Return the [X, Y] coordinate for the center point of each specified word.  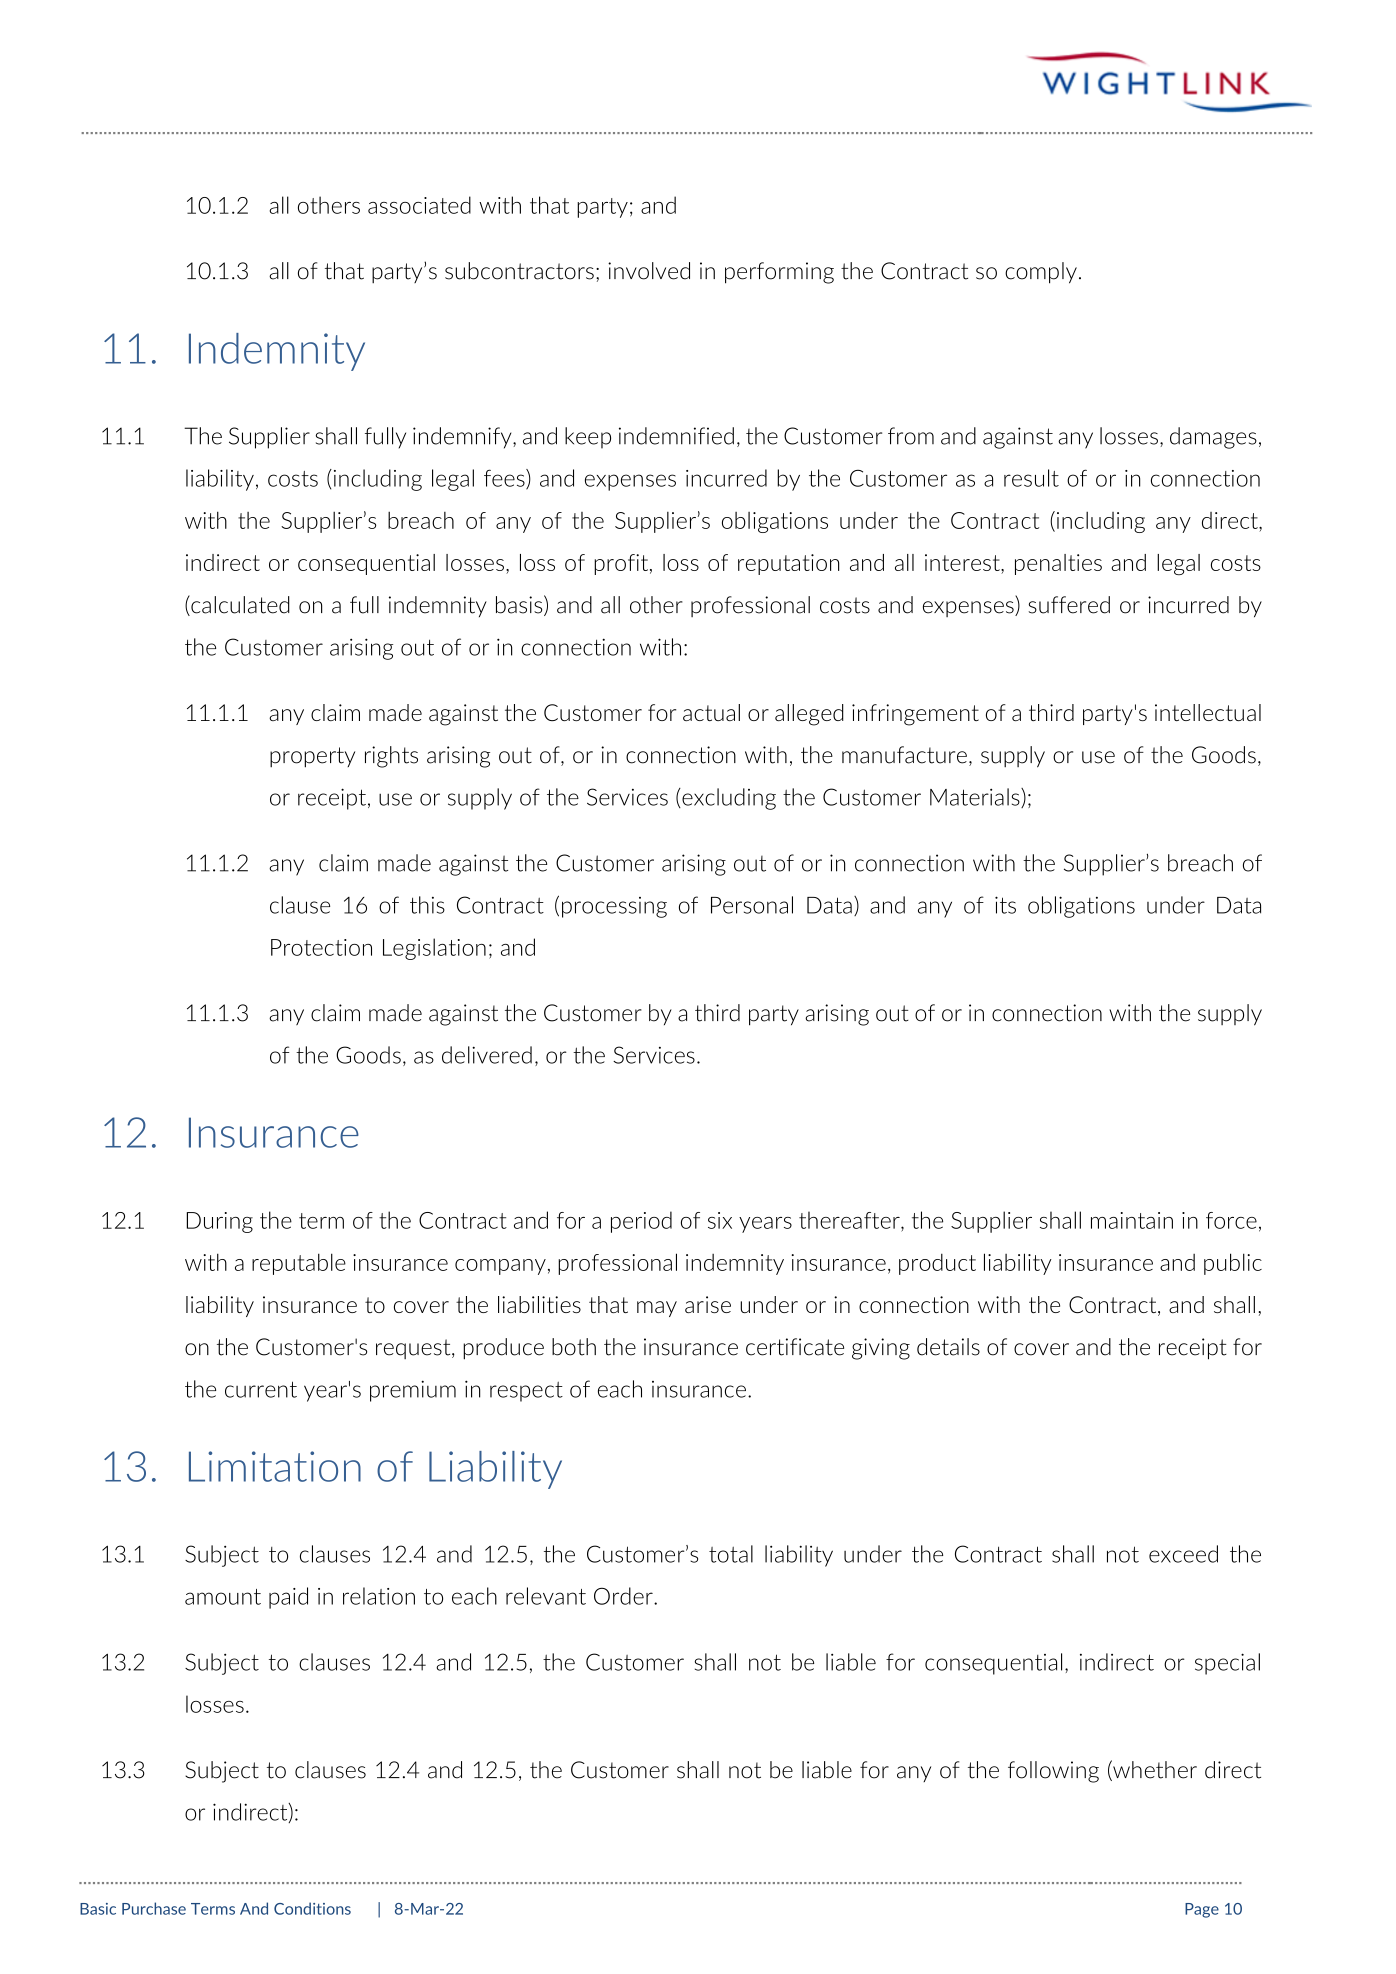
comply [1041, 273]
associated [419, 205]
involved [649, 271]
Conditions [312, 1908]
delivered [487, 1055]
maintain [1132, 1220]
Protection [321, 947]
